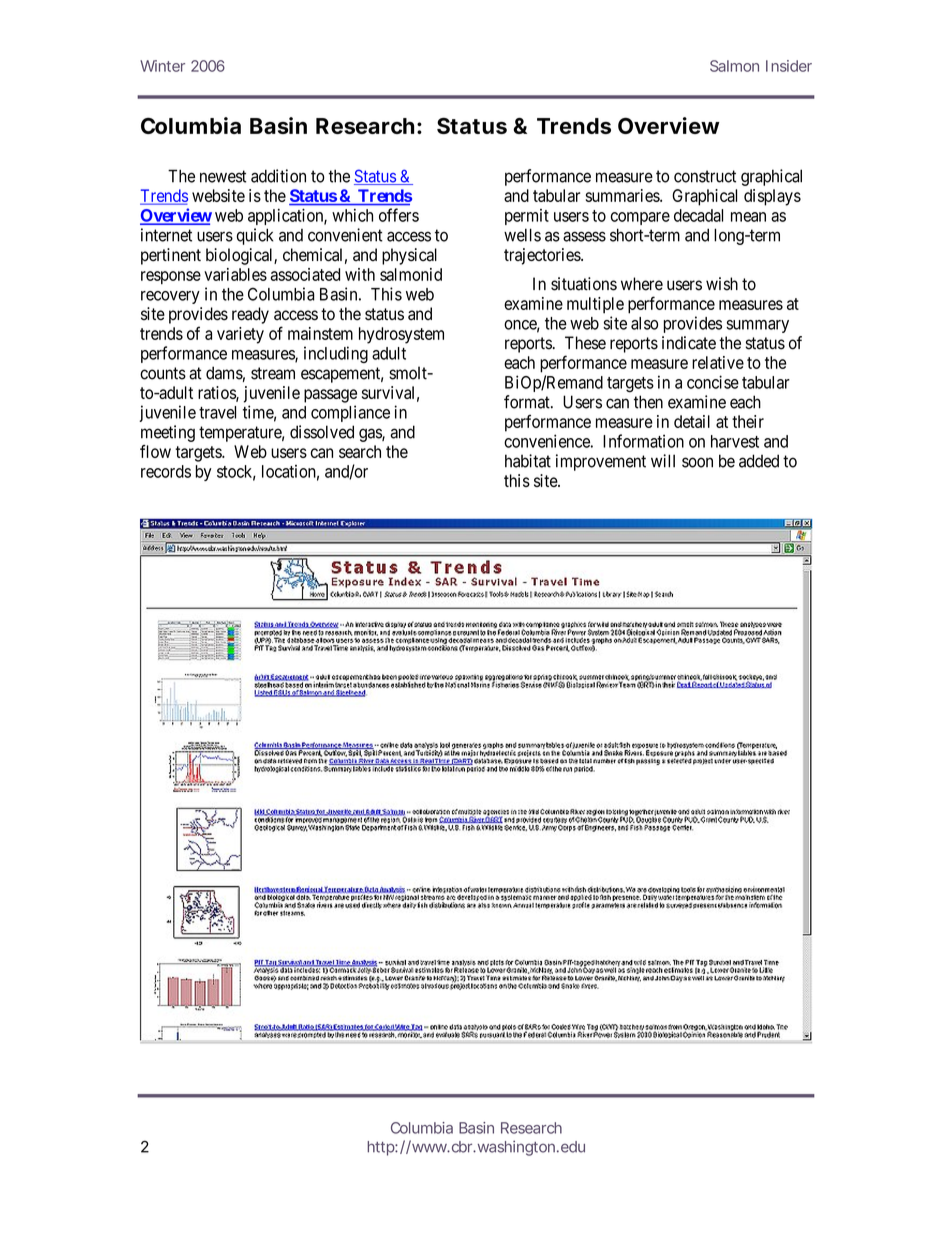 Image resolution: width=952 pixels, height=1233 pixels. I want to click on ready, so click(250, 315).
